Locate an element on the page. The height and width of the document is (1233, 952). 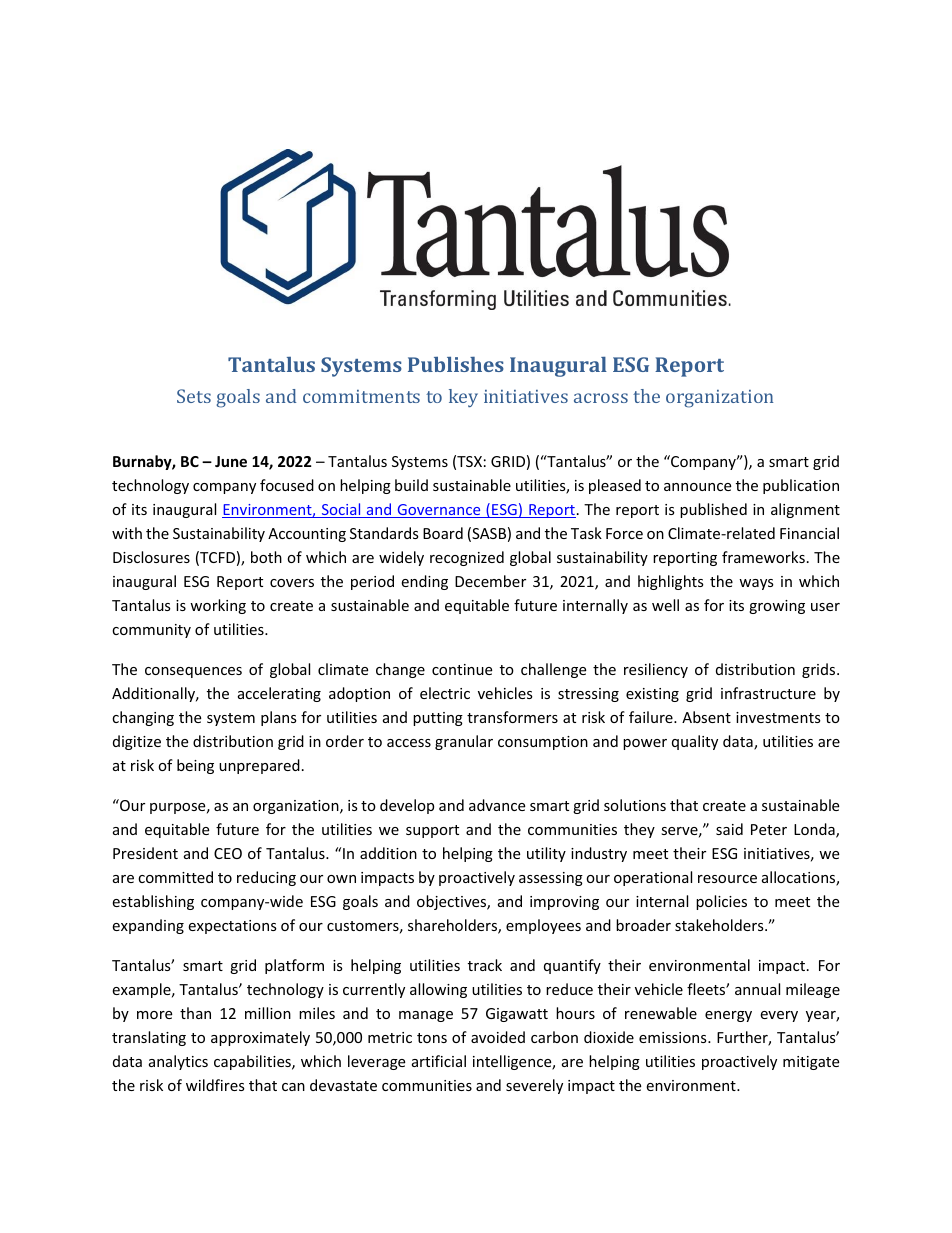
Absent is located at coordinates (706, 717).
